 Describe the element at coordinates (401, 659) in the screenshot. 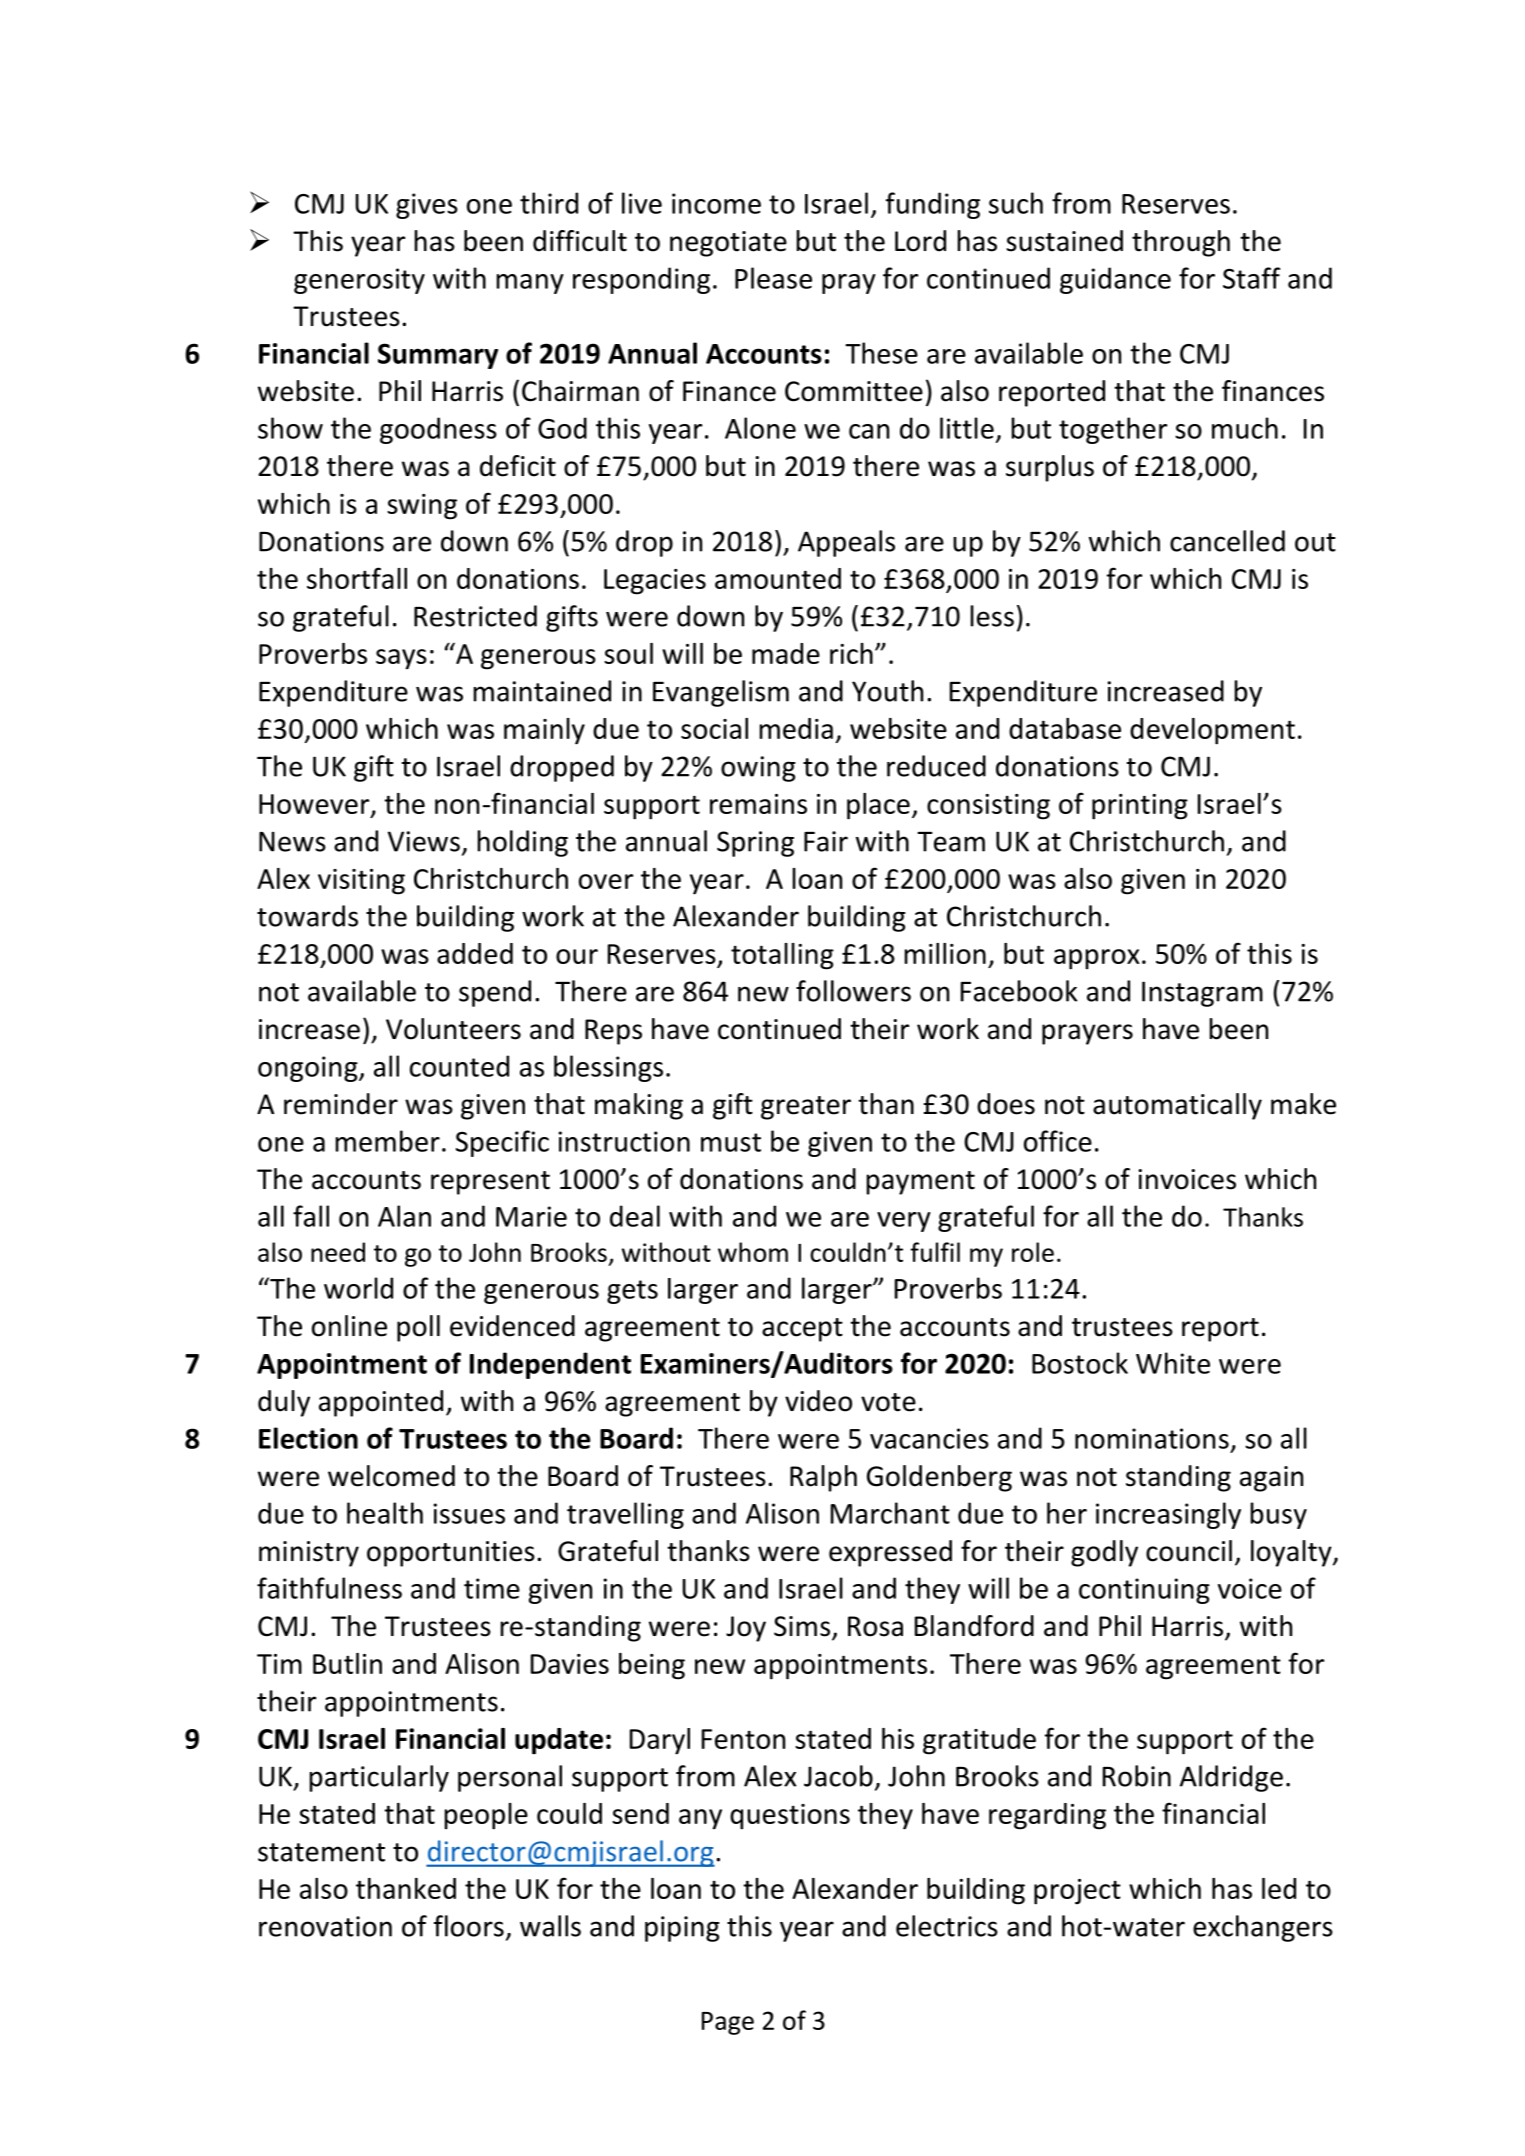

I see `says` at that location.
